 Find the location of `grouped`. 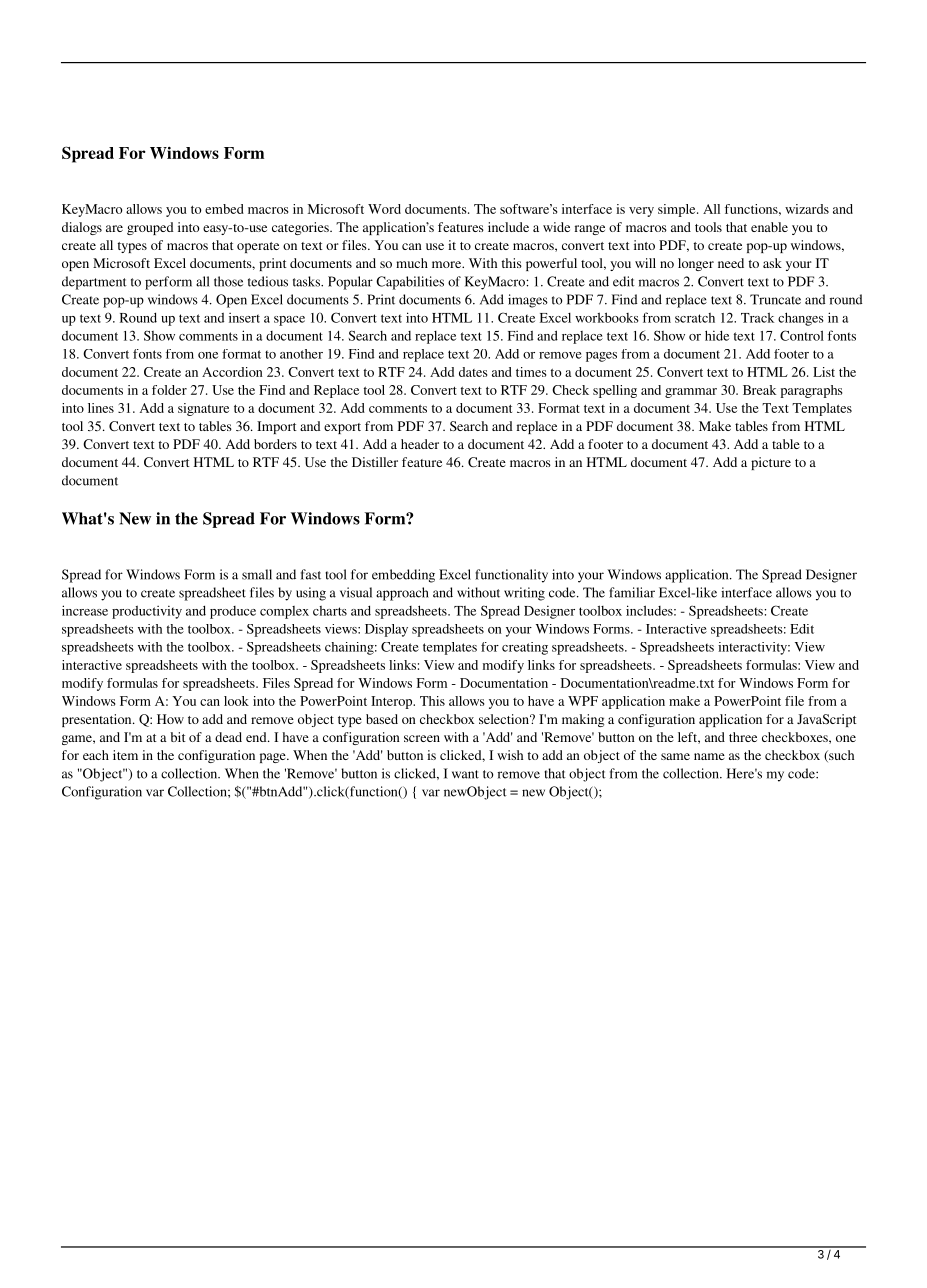

grouped is located at coordinates (150, 228).
